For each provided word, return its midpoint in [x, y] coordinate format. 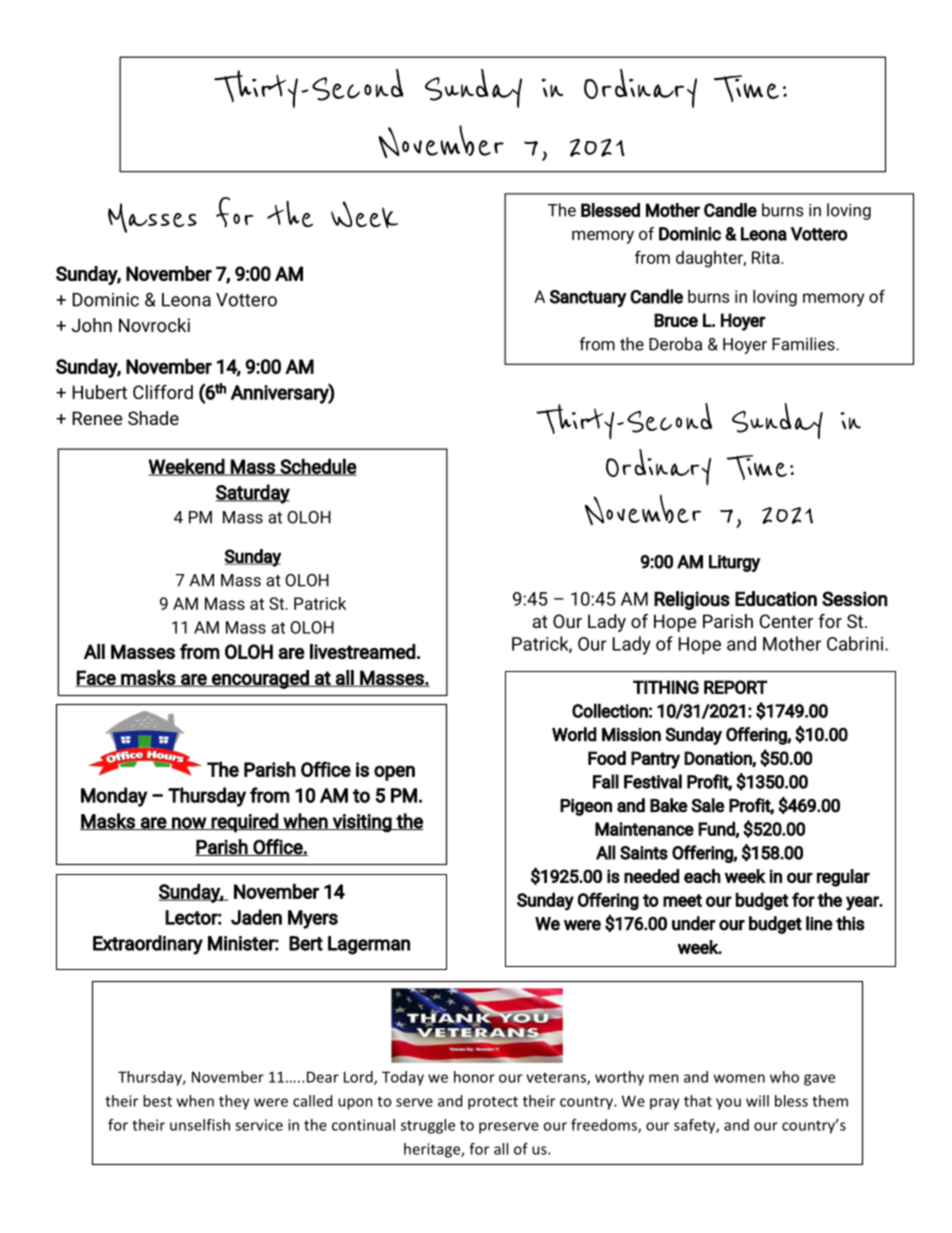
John [92, 325]
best [157, 1101]
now [189, 823]
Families [804, 344]
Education [776, 599]
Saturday [253, 494]
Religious [692, 600]
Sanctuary [588, 298]
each [702, 876]
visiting [362, 823]
